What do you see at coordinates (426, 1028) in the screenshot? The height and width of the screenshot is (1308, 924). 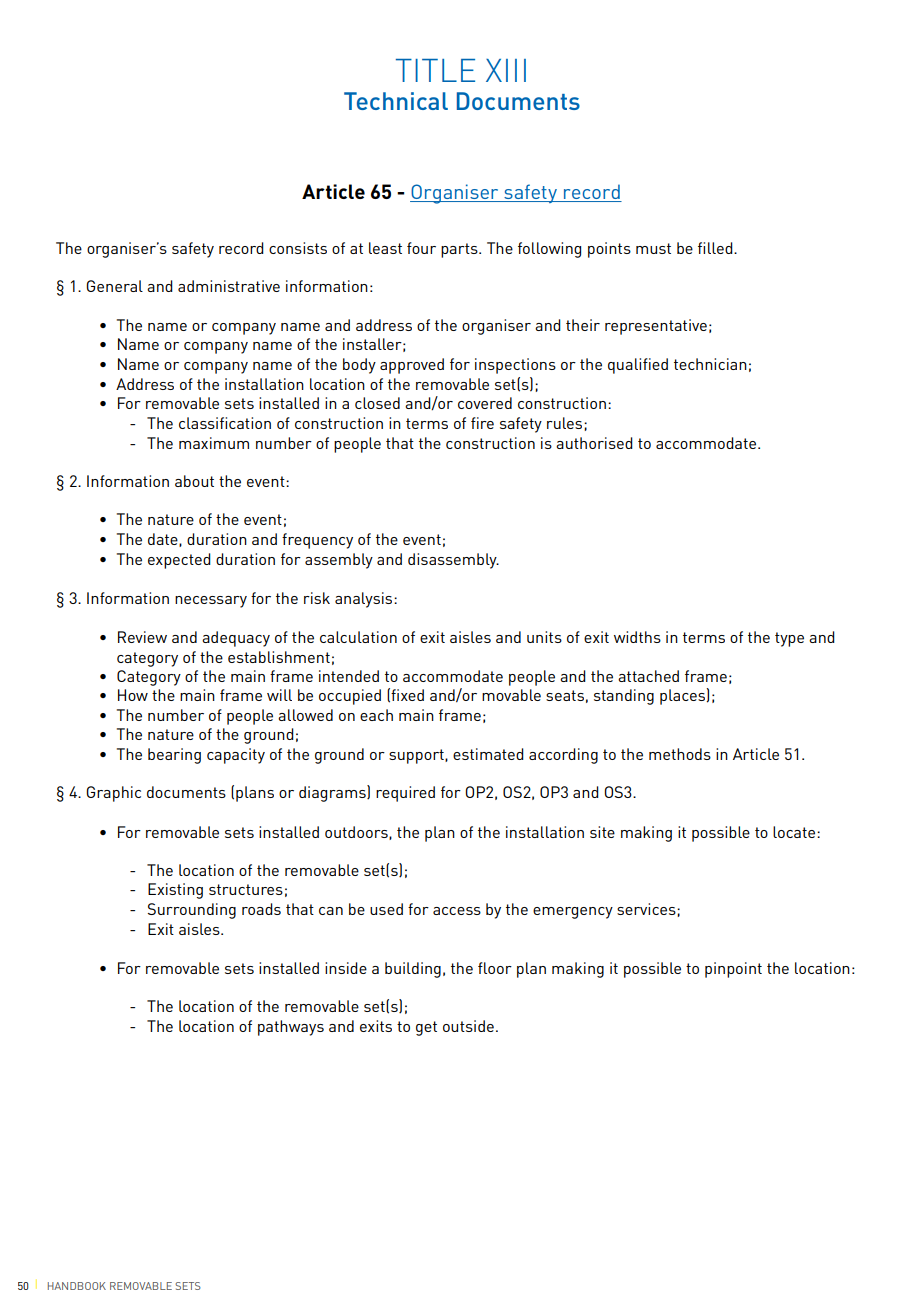 I see `get` at bounding box center [426, 1028].
